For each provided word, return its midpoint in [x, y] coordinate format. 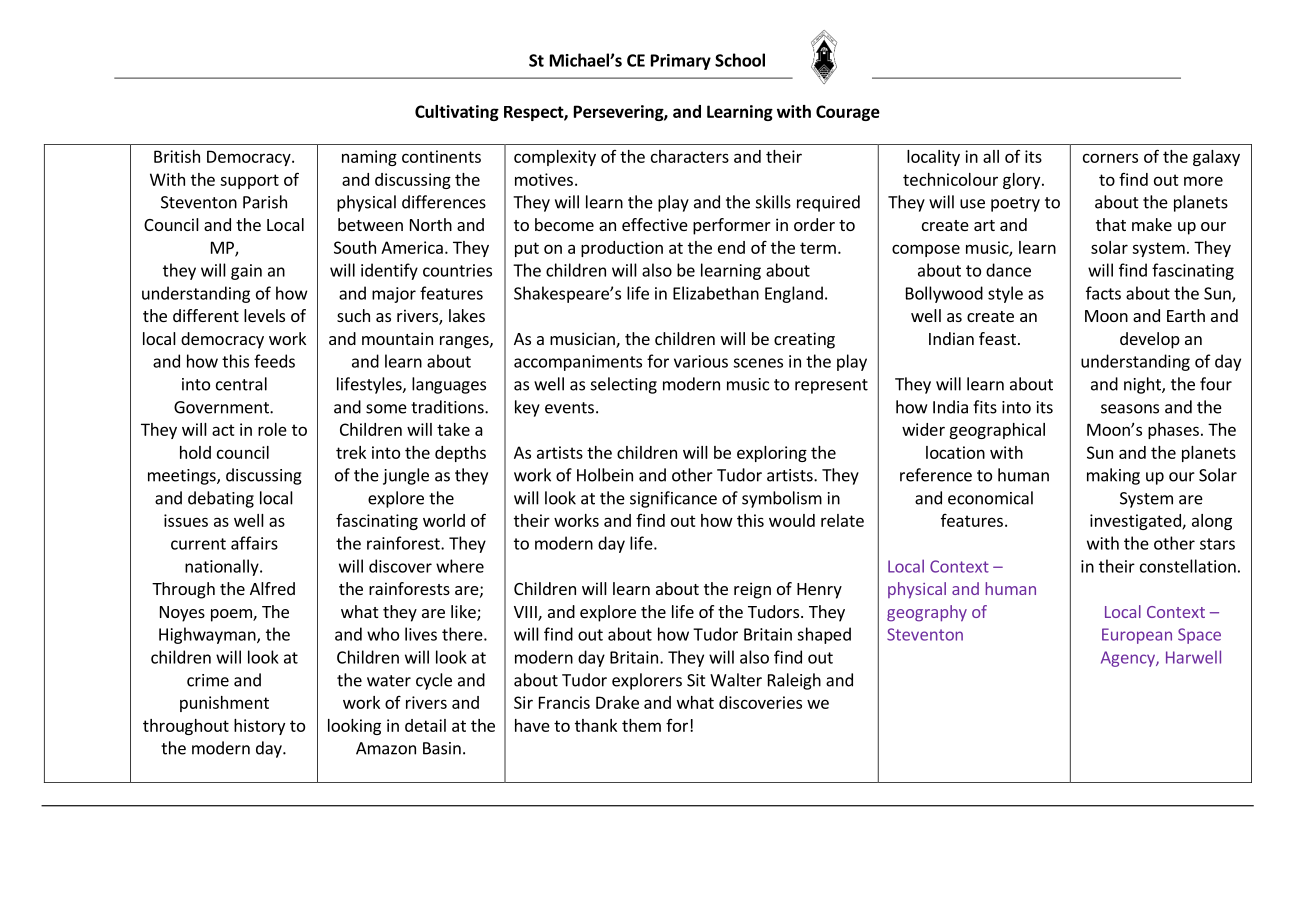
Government [222, 407]
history [259, 727]
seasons [1130, 409]
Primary [681, 62]
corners [1110, 158]
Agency [1129, 659]
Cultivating [457, 113]
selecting [624, 385]
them [641, 725]
